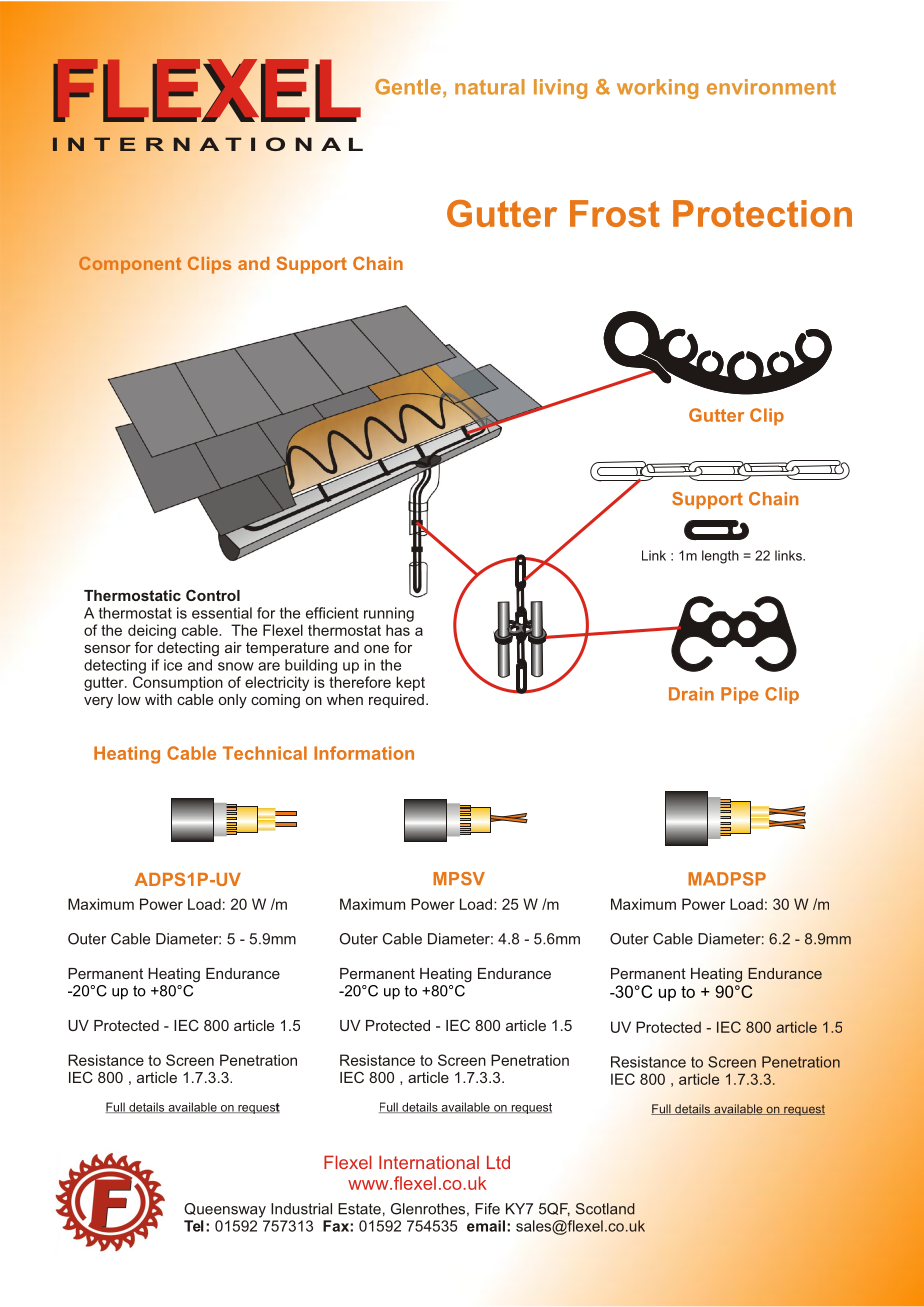 The image size is (924, 1307). I want to click on Gentle, so click(408, 87).
